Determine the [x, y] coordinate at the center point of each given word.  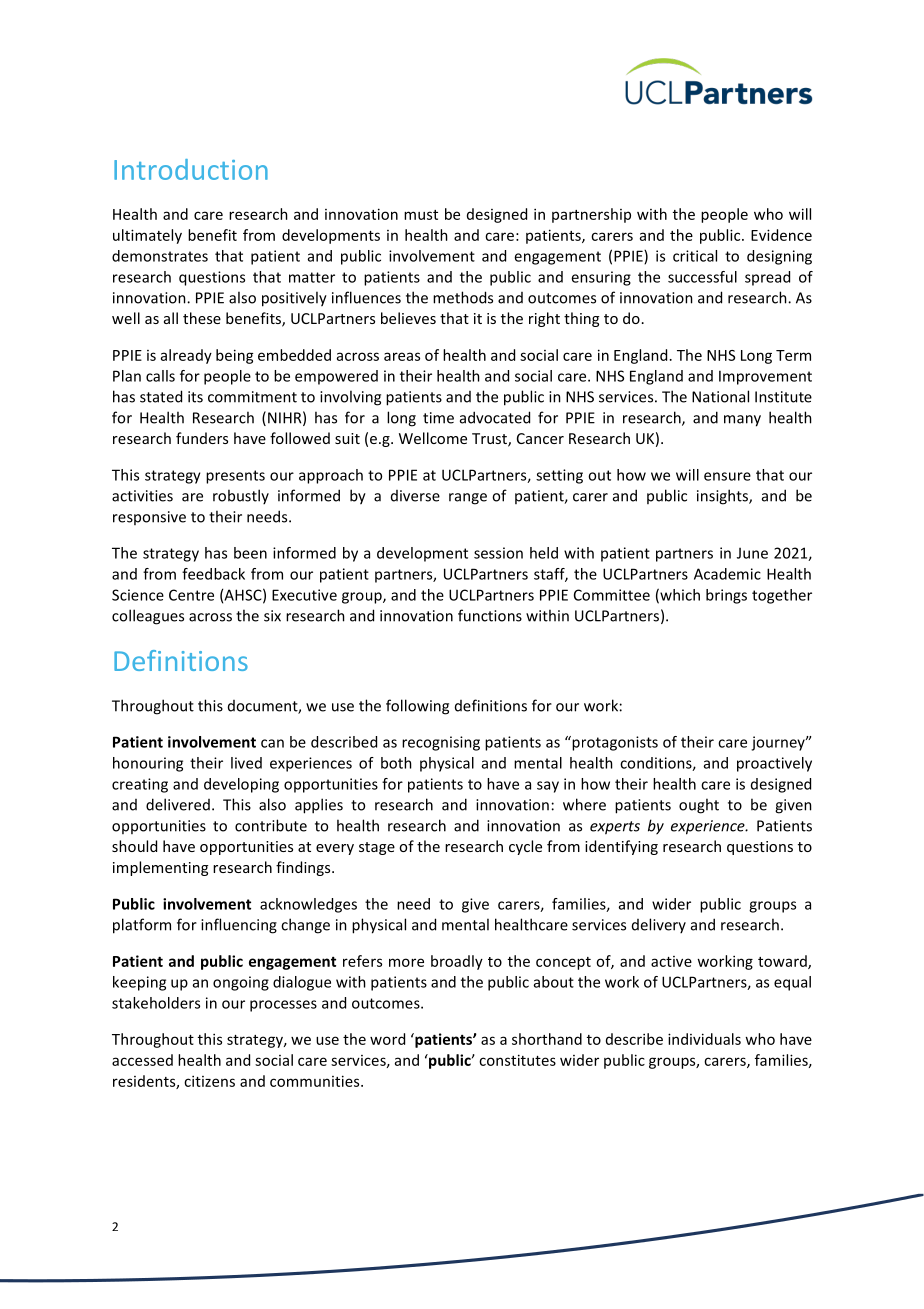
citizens [209, 1081]
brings [726, 596]
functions [490, 615]
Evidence [781, 235]
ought [699, 806]
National [720, 396]
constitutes [517, 1060]
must [421, 215]
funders [202, 438]
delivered [178, 804]
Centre [191, 595]
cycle [525, 847]
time [438, 418]
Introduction [191, 169]
